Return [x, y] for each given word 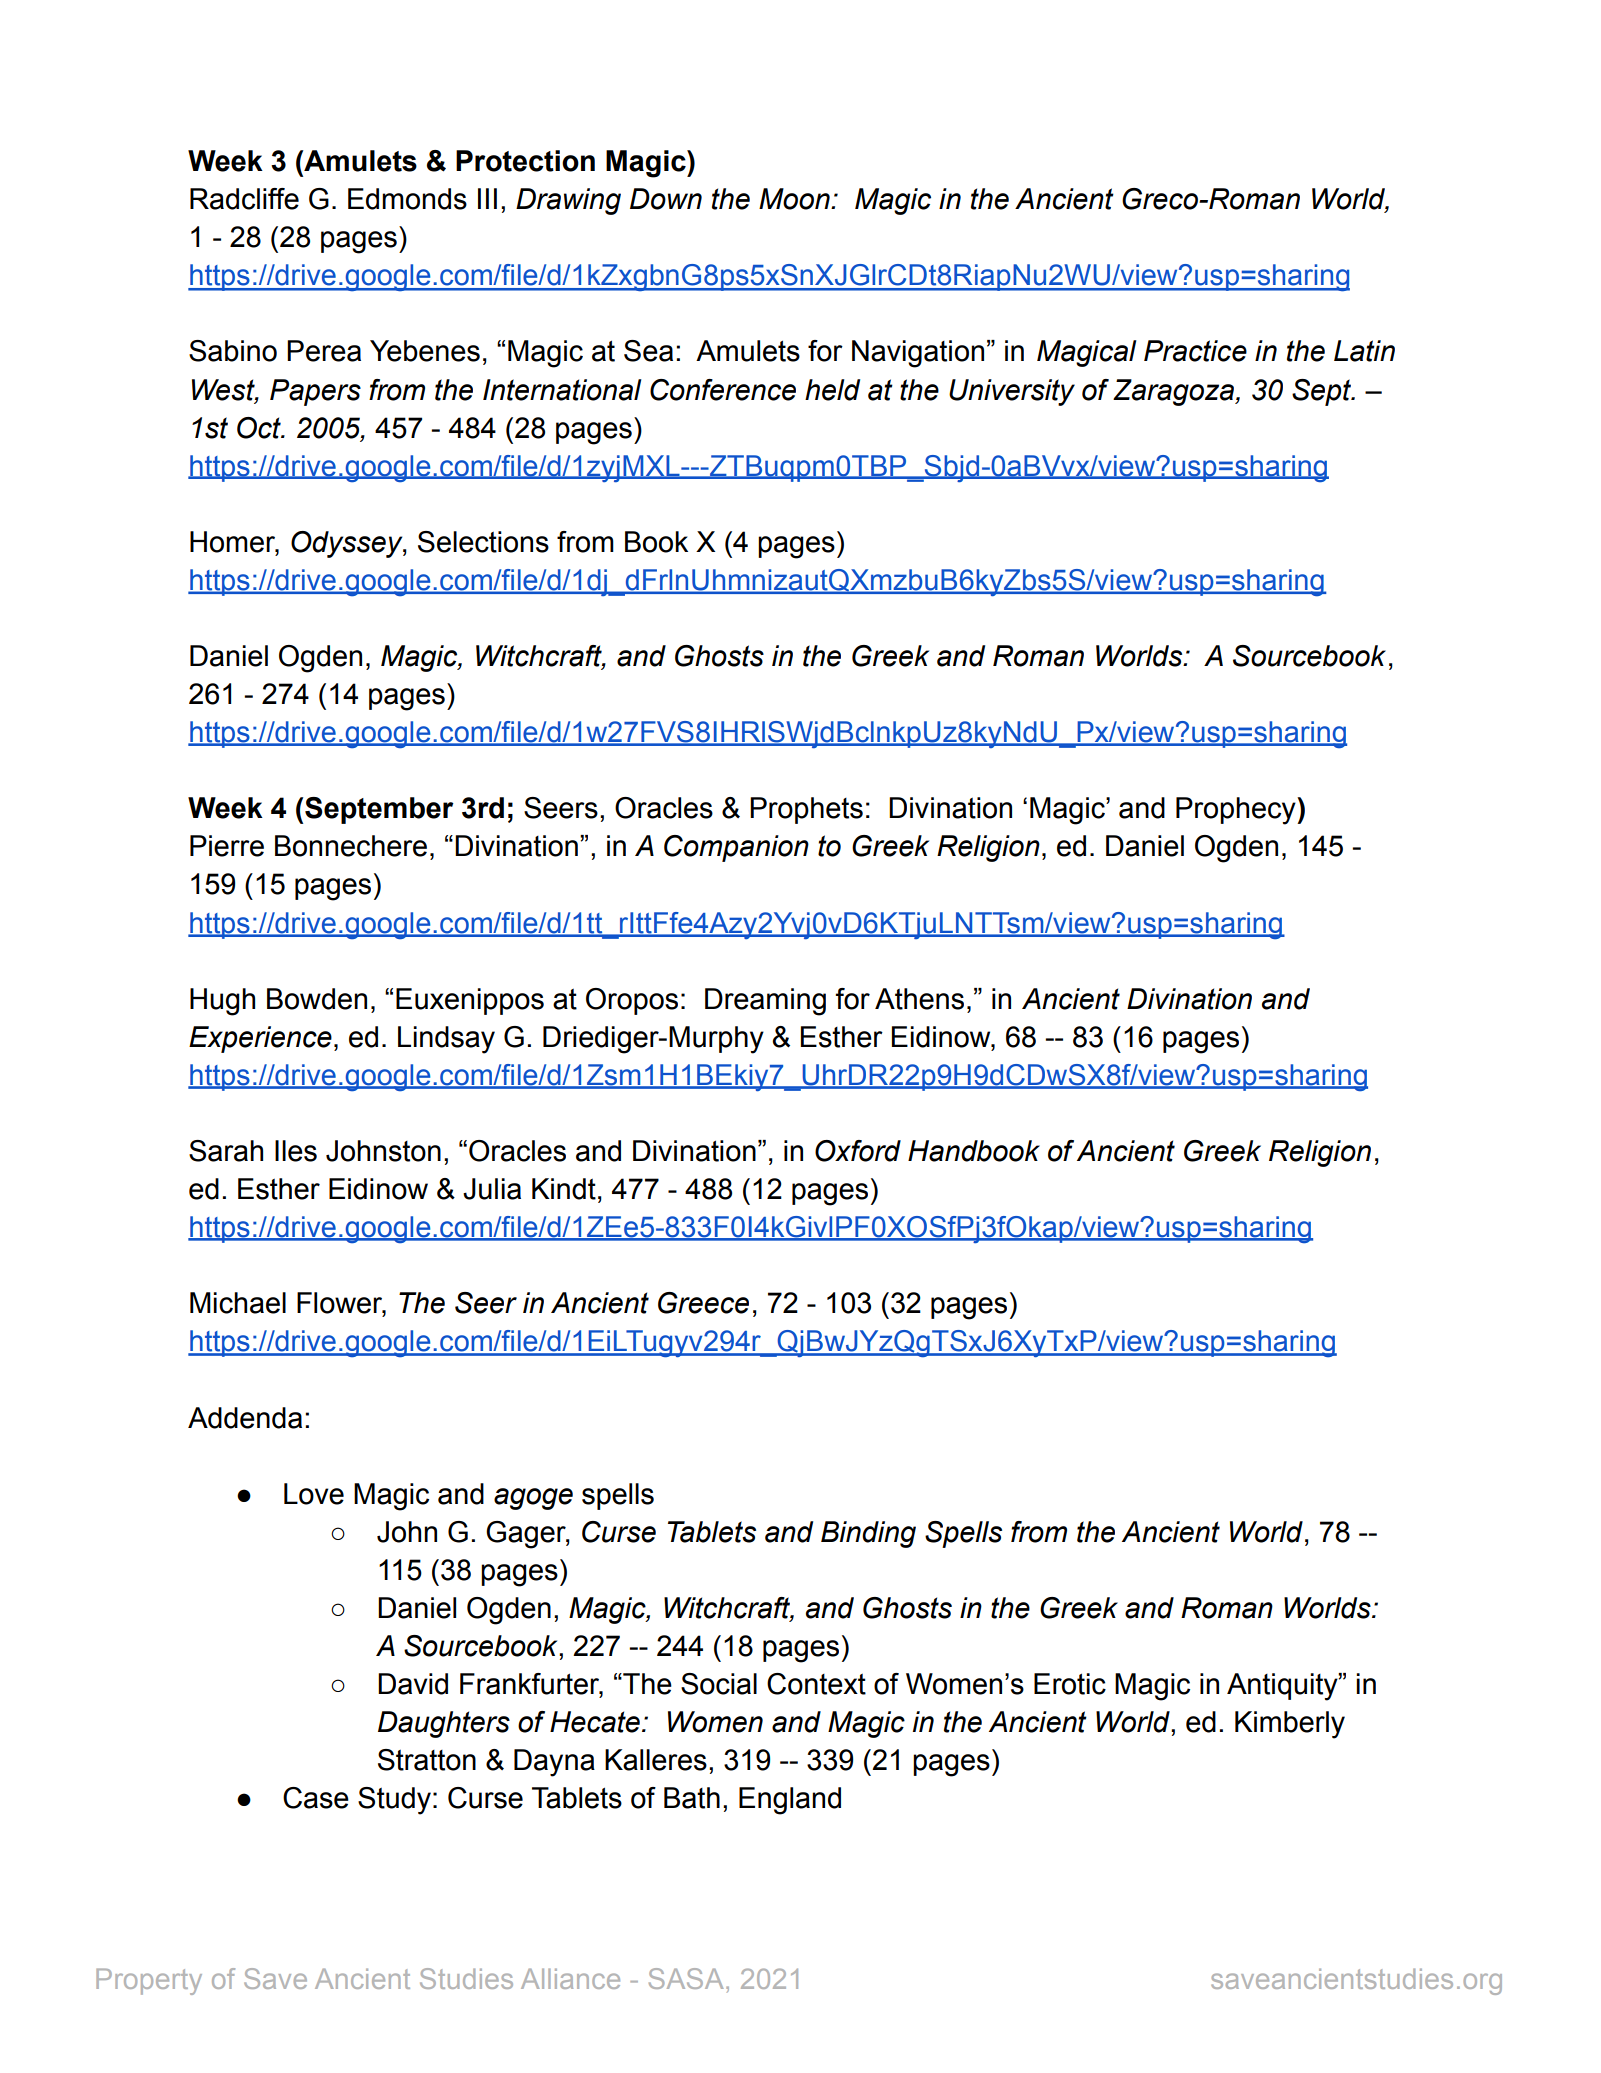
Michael [238, 1303]
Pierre [227, 846]
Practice [1195, 351]
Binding [868, 1534]
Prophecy [1237, 811]
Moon [795, 199]
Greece [703, 1303]
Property [149, 1981]
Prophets [806, 810]
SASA [686, 1978]
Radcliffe [244, 199]
